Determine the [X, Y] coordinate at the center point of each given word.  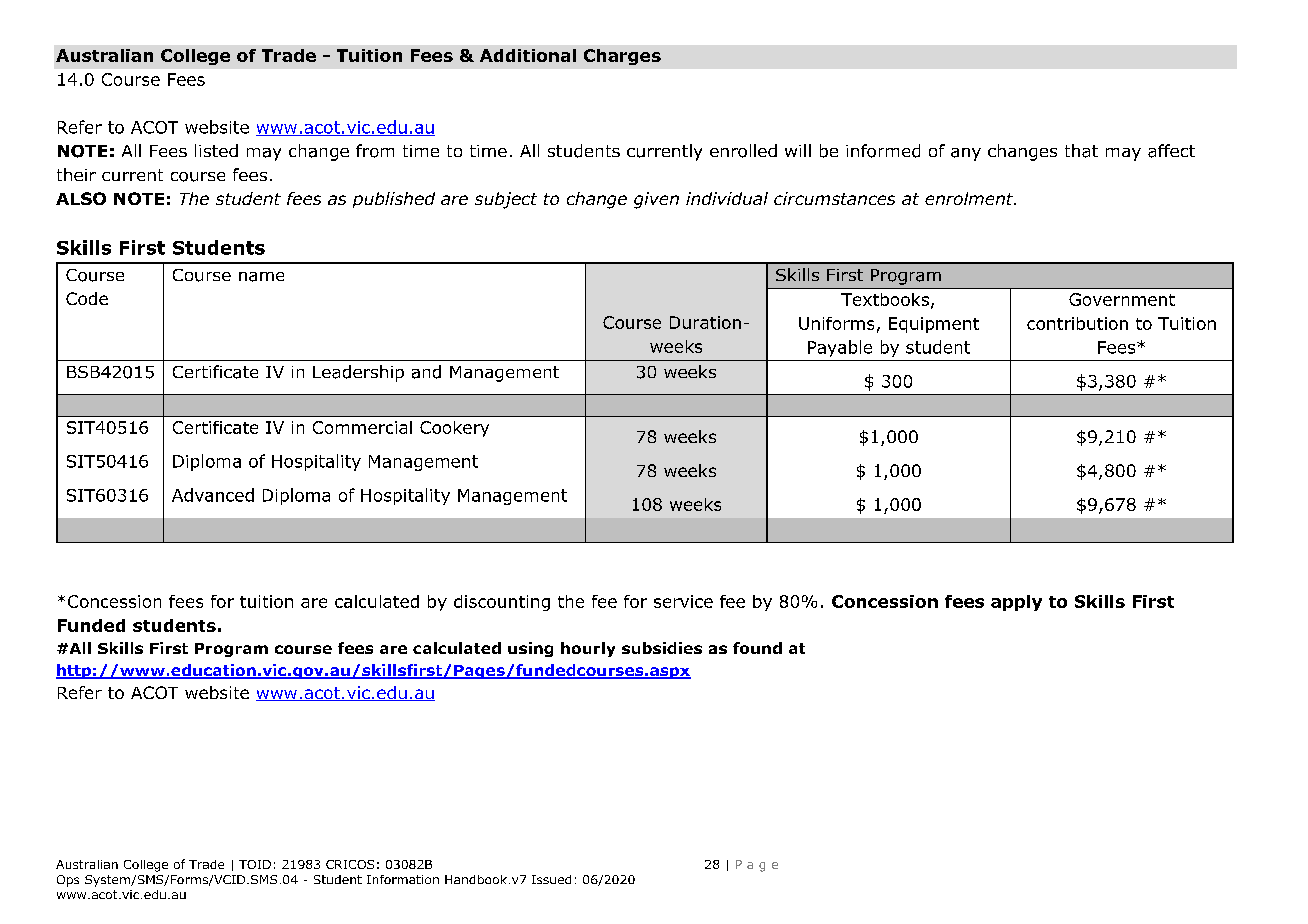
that [1081, 151]
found [757, 648]
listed [216, 150]
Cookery [454, 429]
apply [1016, 603]
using [530, 649]
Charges [622, 57]
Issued [551, 879]
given [656, 200]
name [261, 277]
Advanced [213, 495]
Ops [68, 881]
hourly [588, 649]
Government [1122, 299]
